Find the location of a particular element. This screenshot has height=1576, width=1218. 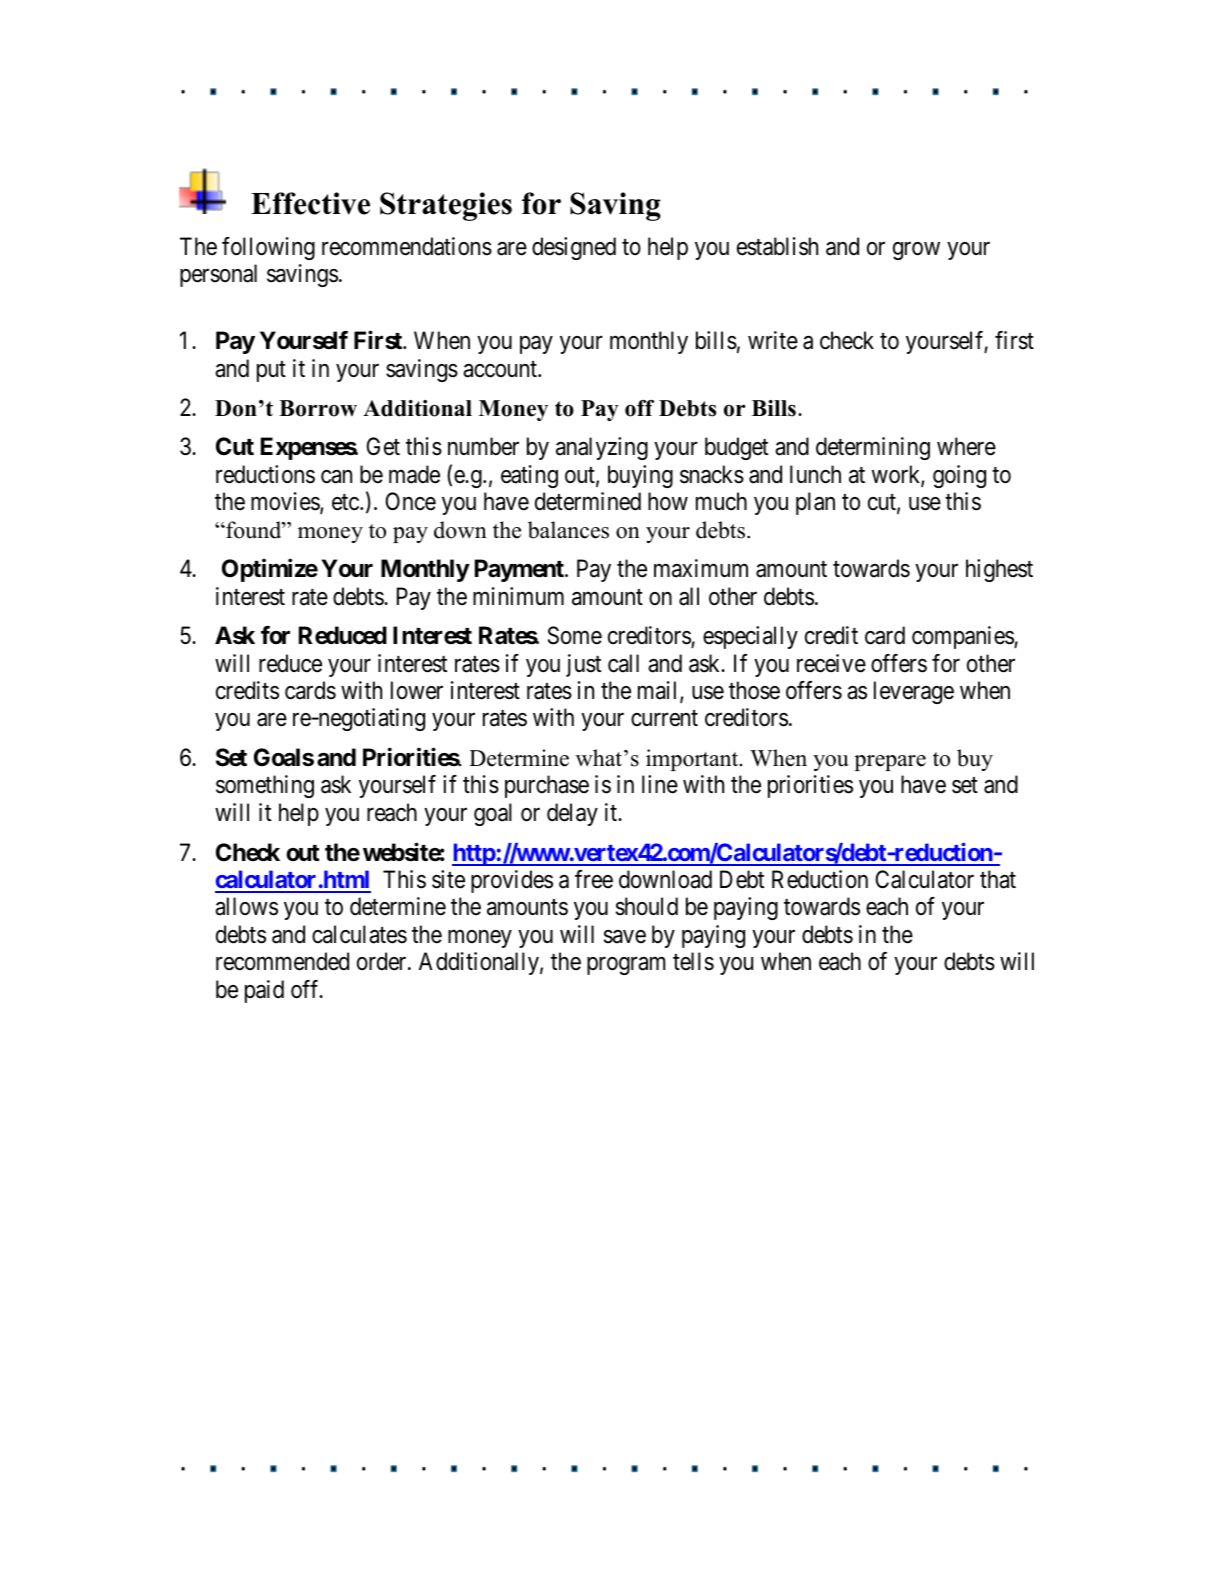

prepare is located at coordinates (890, 763).
